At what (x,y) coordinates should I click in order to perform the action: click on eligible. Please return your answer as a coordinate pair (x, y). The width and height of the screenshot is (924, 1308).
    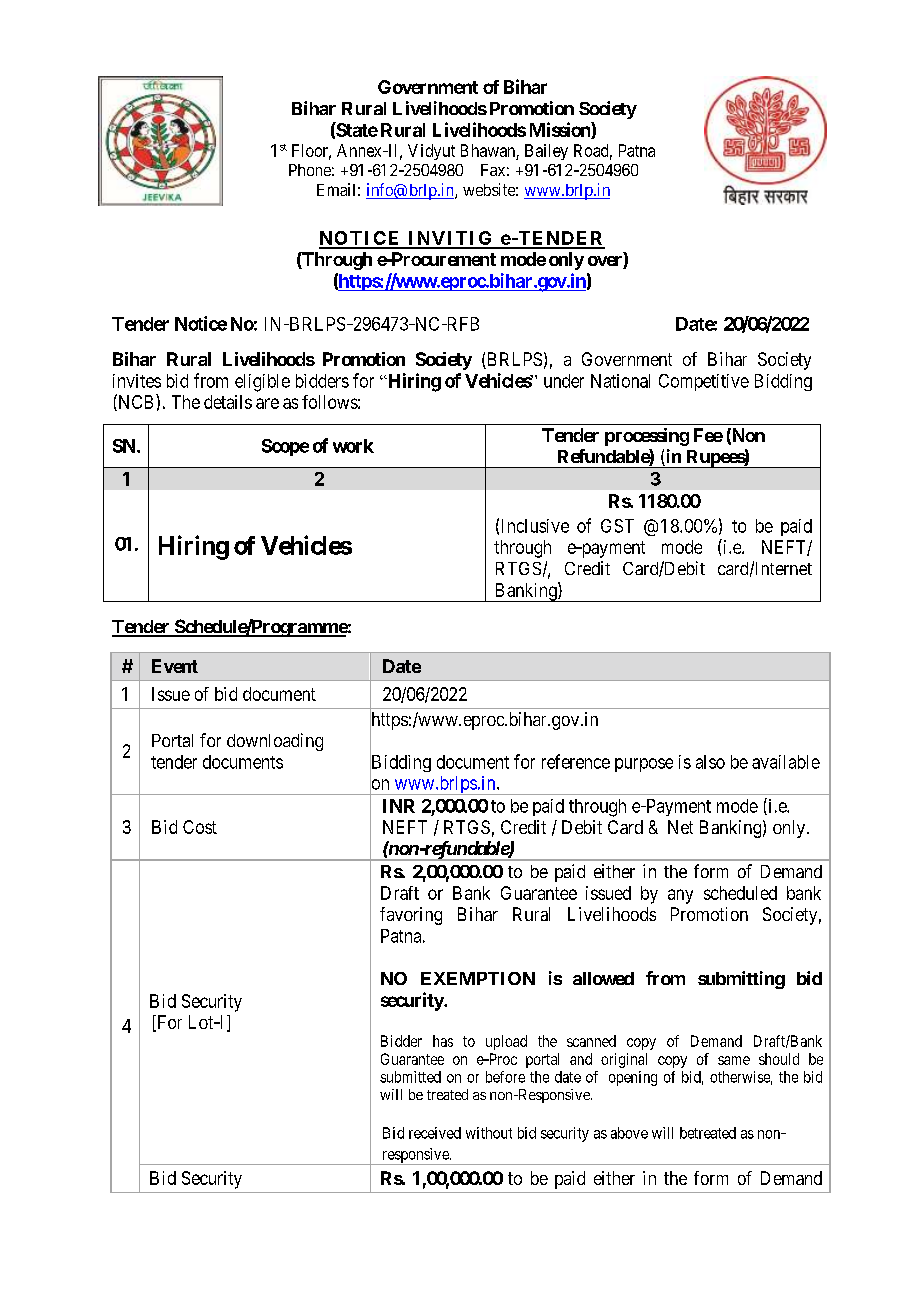
    Looking at the image, I should click on (262, 383).
